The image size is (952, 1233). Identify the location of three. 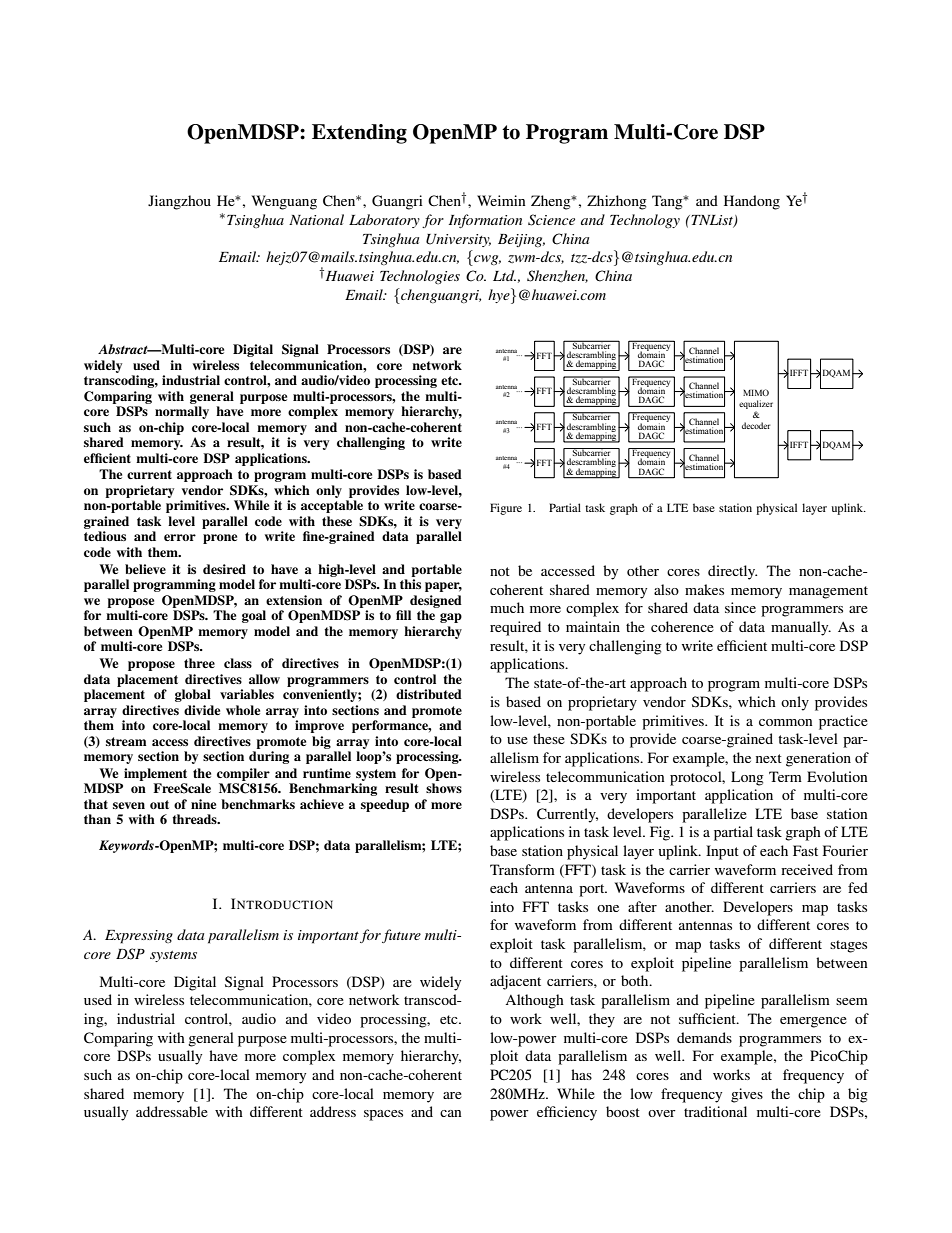
(199, 663).
